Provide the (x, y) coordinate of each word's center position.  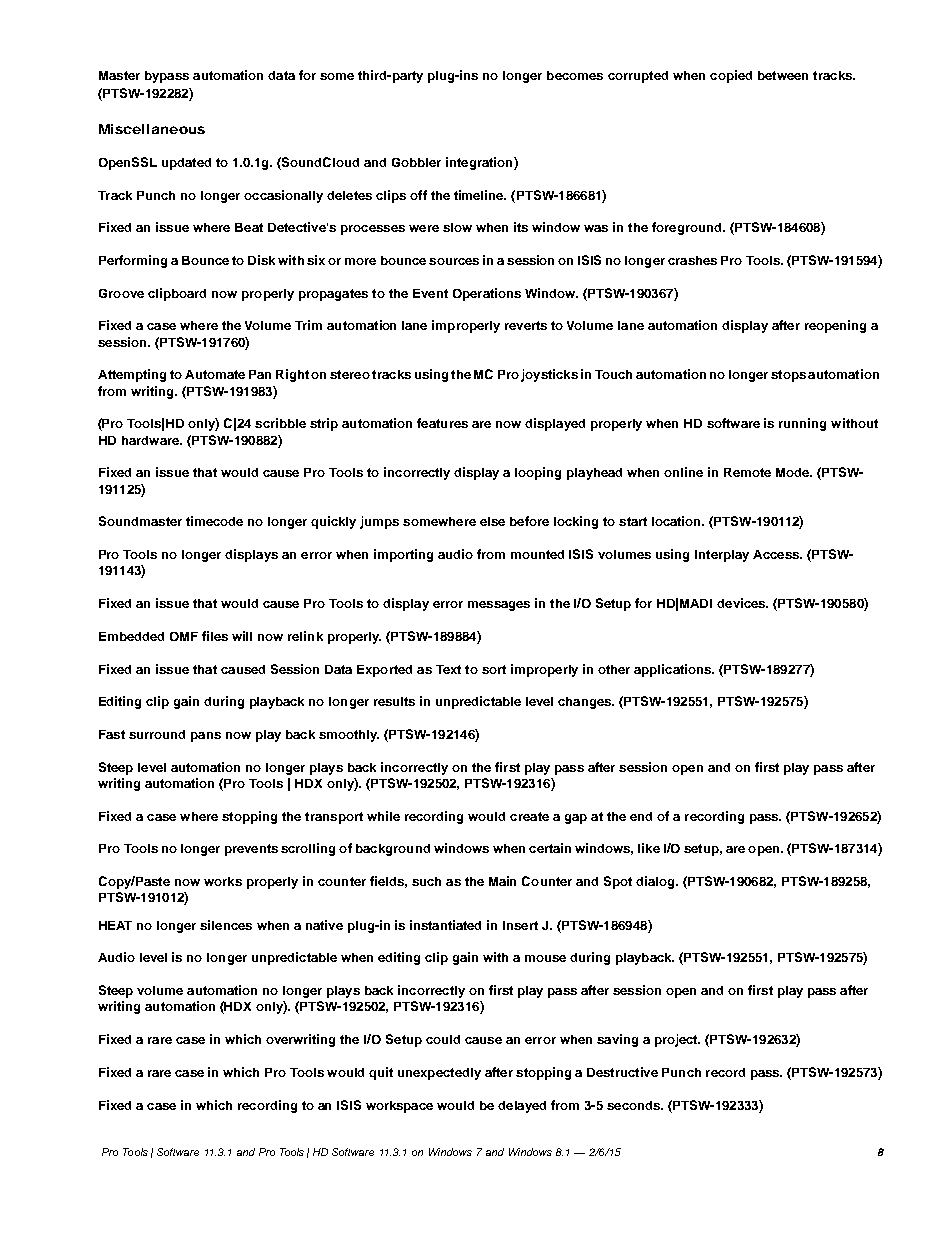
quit (381, 1073)
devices (742, 603)
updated (186, 164)
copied (731, 76)
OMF (184, 636)
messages (499, 606)
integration (480, 163)
